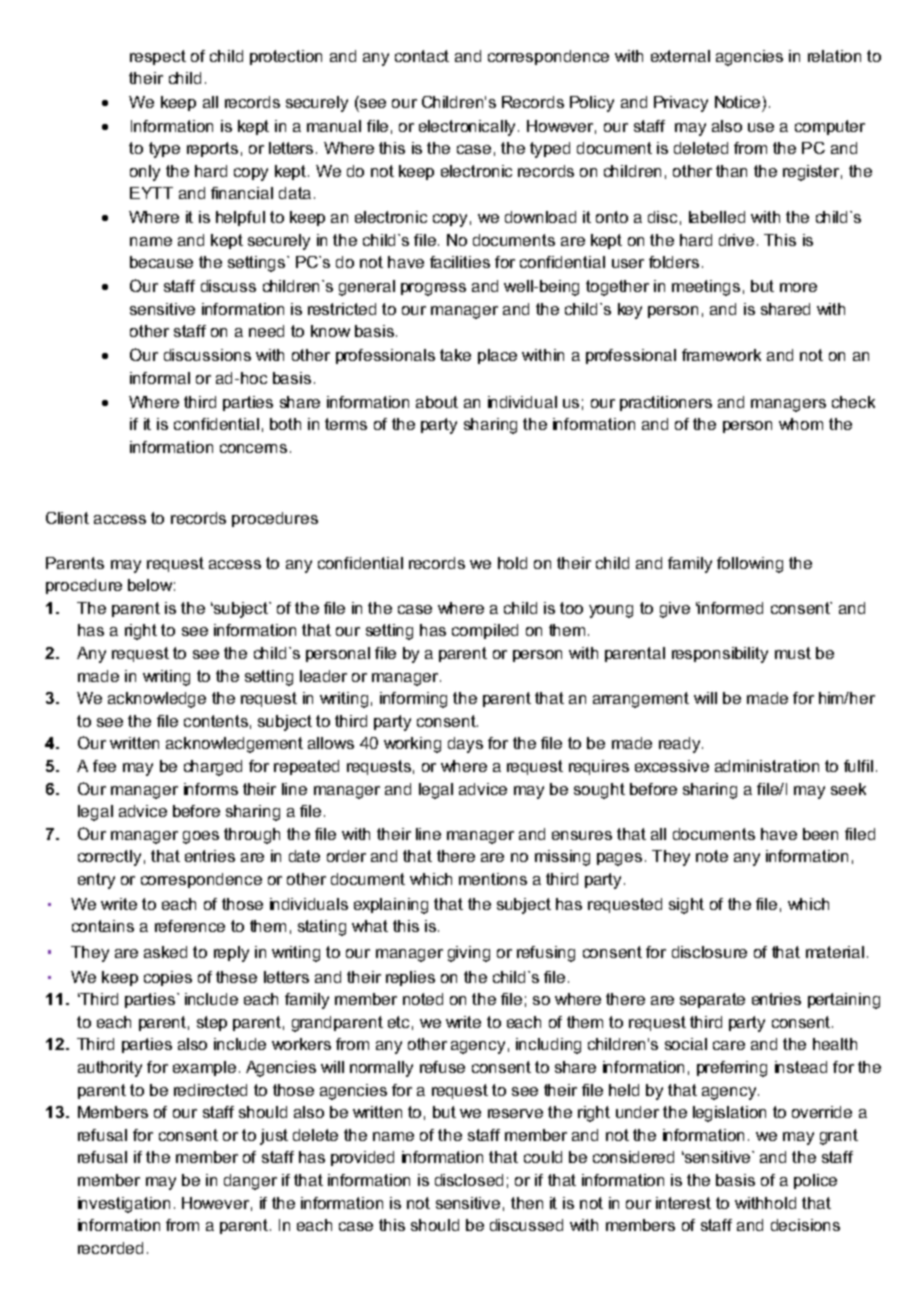  Describe the element at coordinates (216, 721) in the image. I see `contents` at that location.
